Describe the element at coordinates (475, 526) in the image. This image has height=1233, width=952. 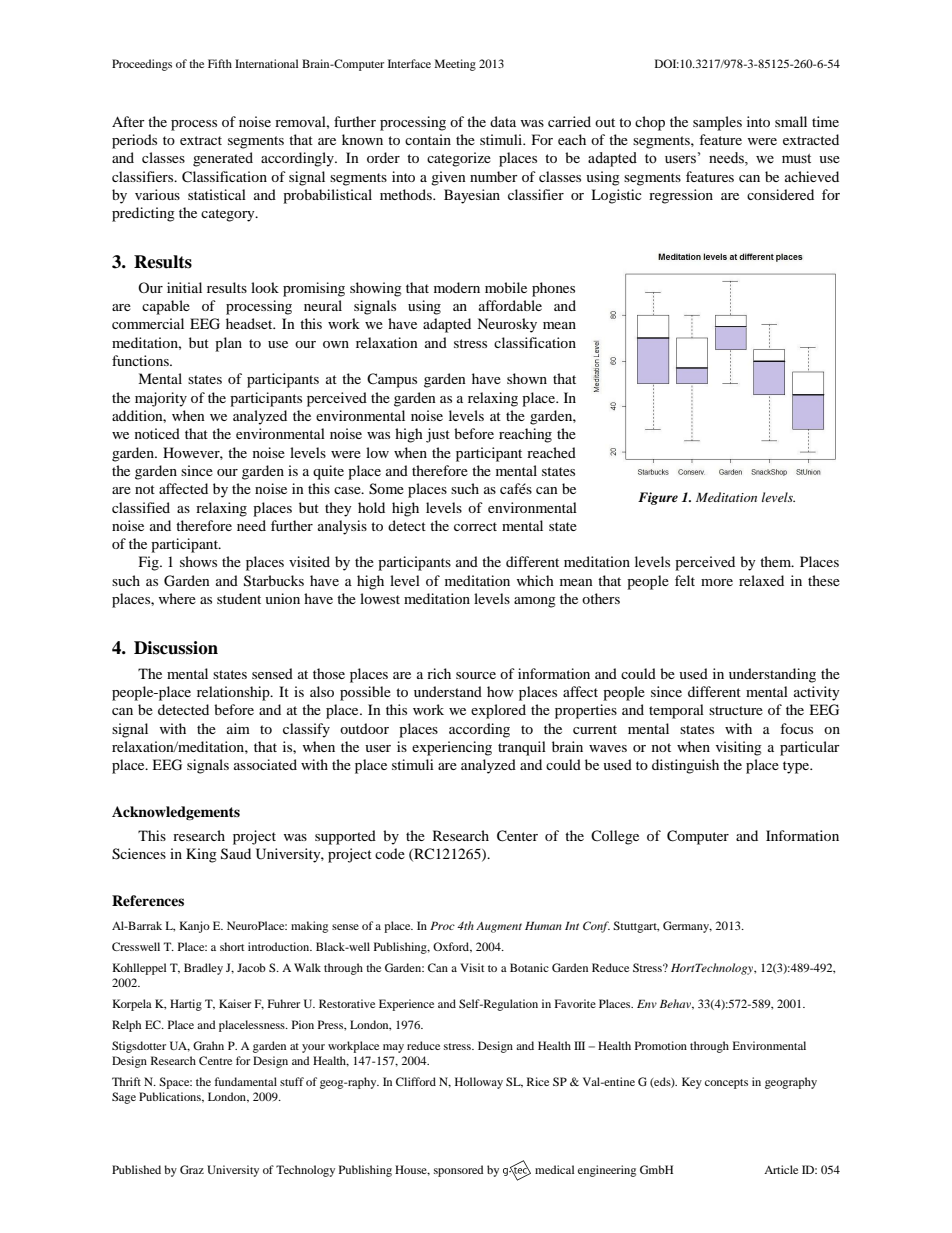
I see `correct` at that location.
